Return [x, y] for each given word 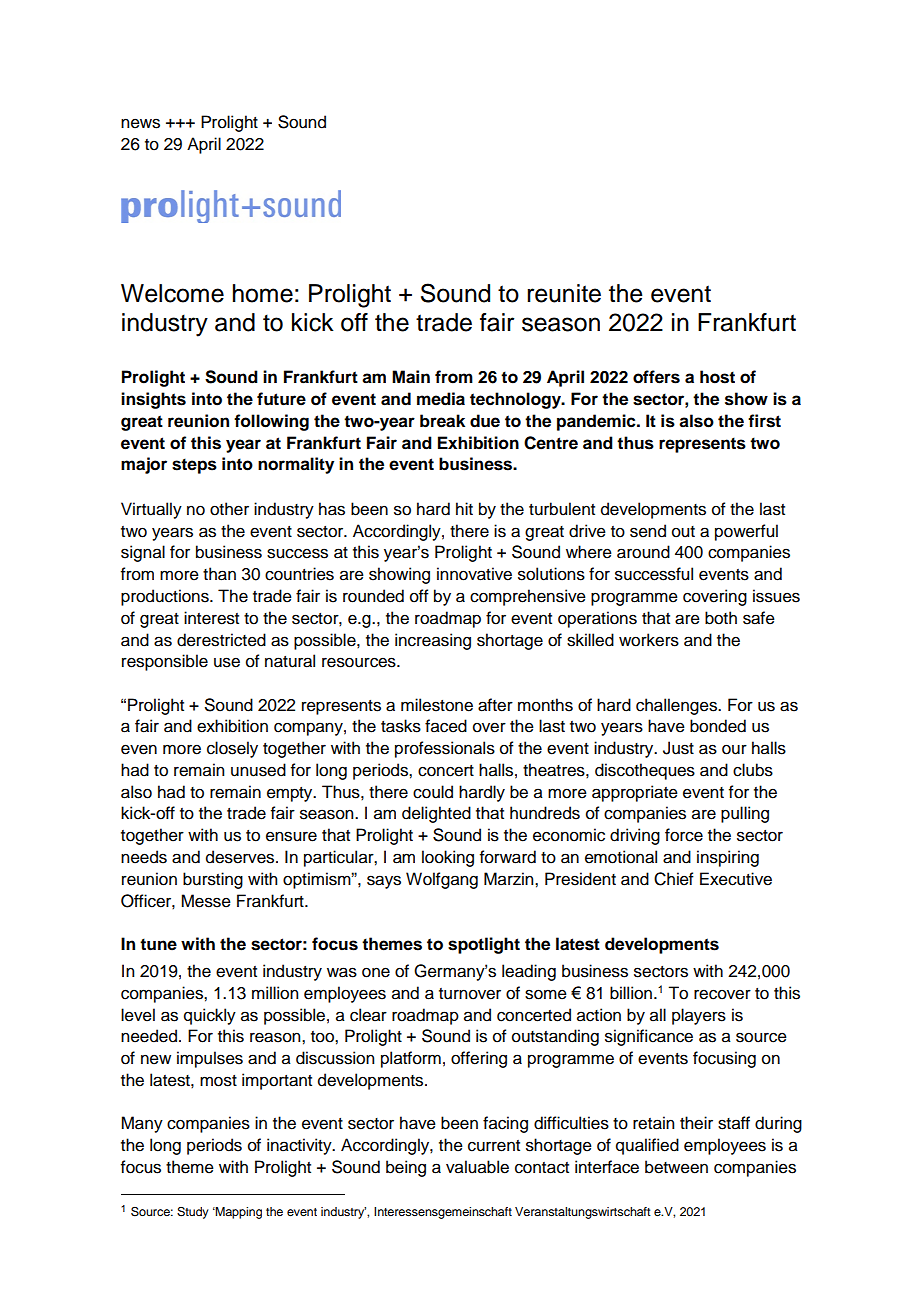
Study [193, 1213]
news [140, 123]
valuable [477, 1167]
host [717, 377]
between [676, 1167]
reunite [564, 293]
